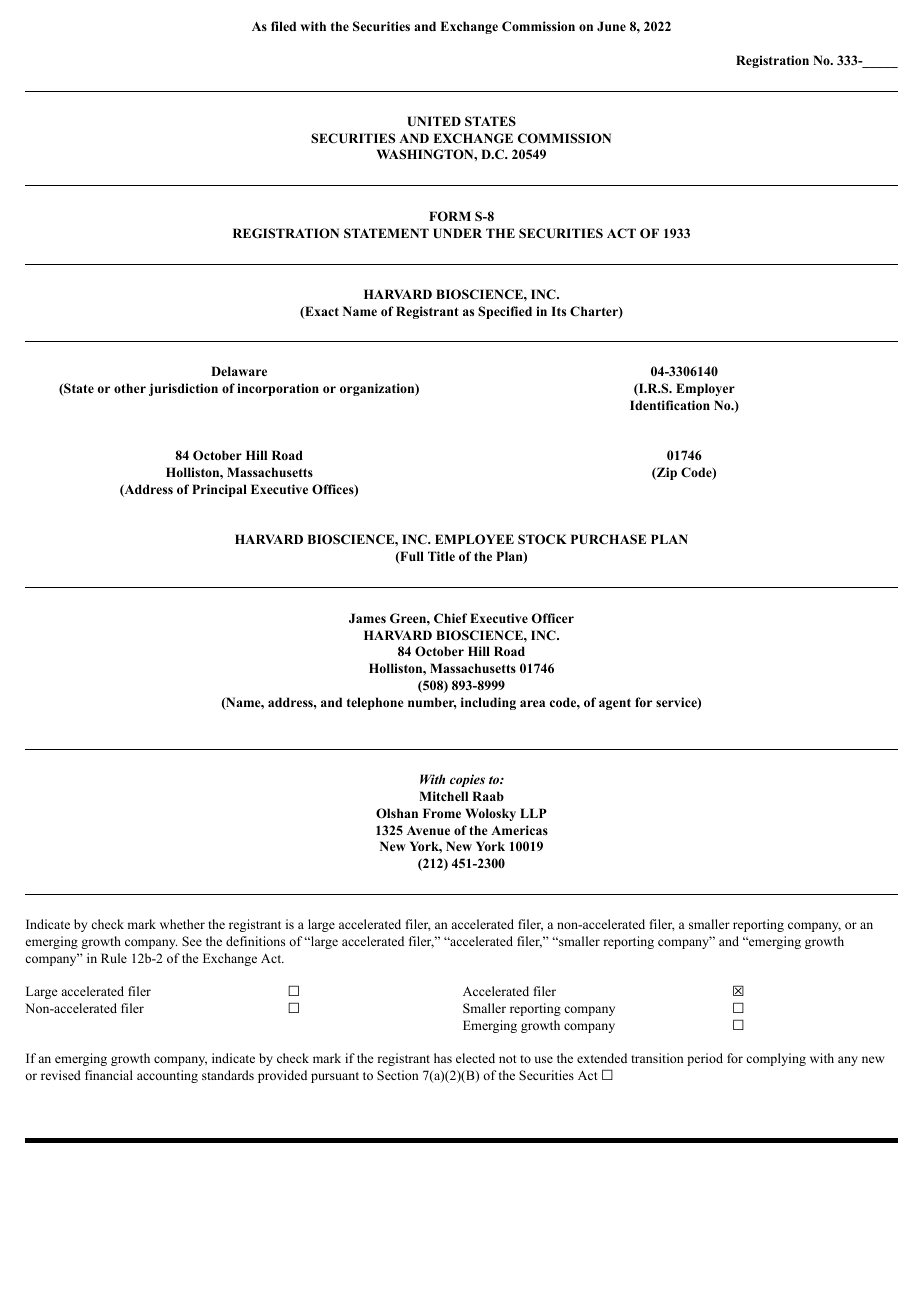 The image size is (924, 1308). I want to click on accounting, so click(167, 1076).
